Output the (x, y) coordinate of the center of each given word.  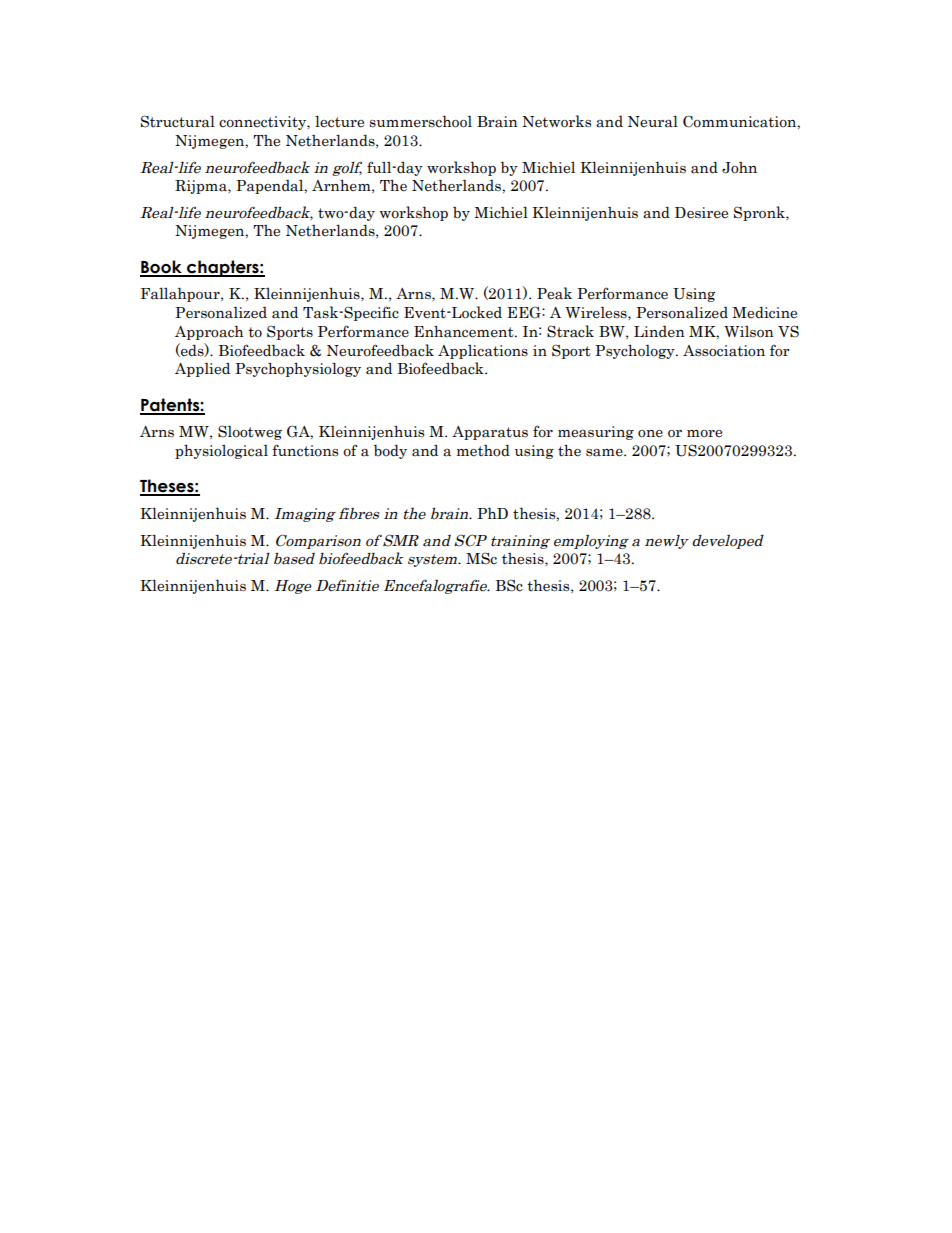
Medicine (764, 312)
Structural (178, 121)
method (483, 450)
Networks (556, 121)
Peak (554, 293)
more (704, 434)
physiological (221, 451)
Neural (653, 121)
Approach (209, 332)
